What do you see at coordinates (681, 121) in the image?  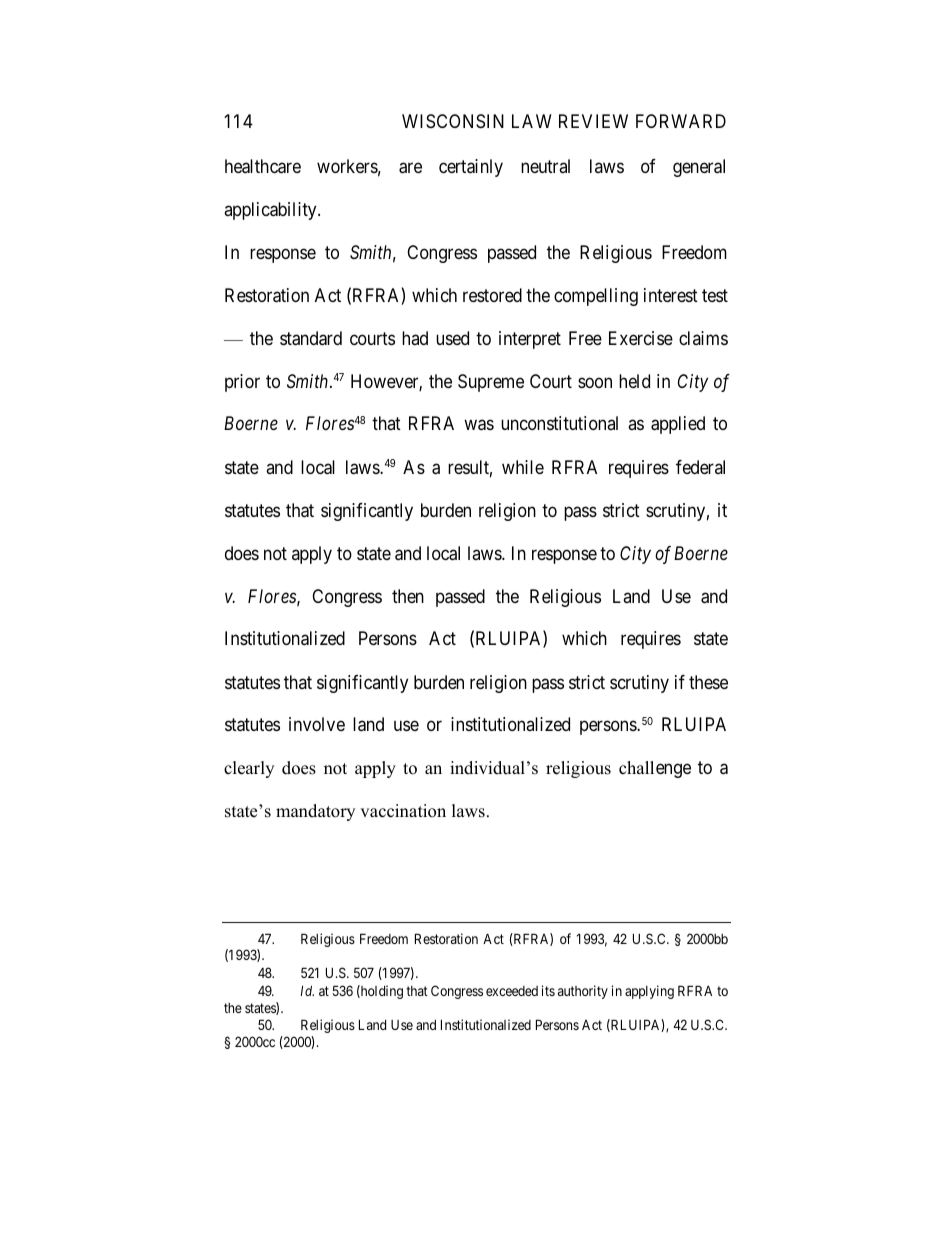 I see `FORWARD` at bounding box center [681, 121].
